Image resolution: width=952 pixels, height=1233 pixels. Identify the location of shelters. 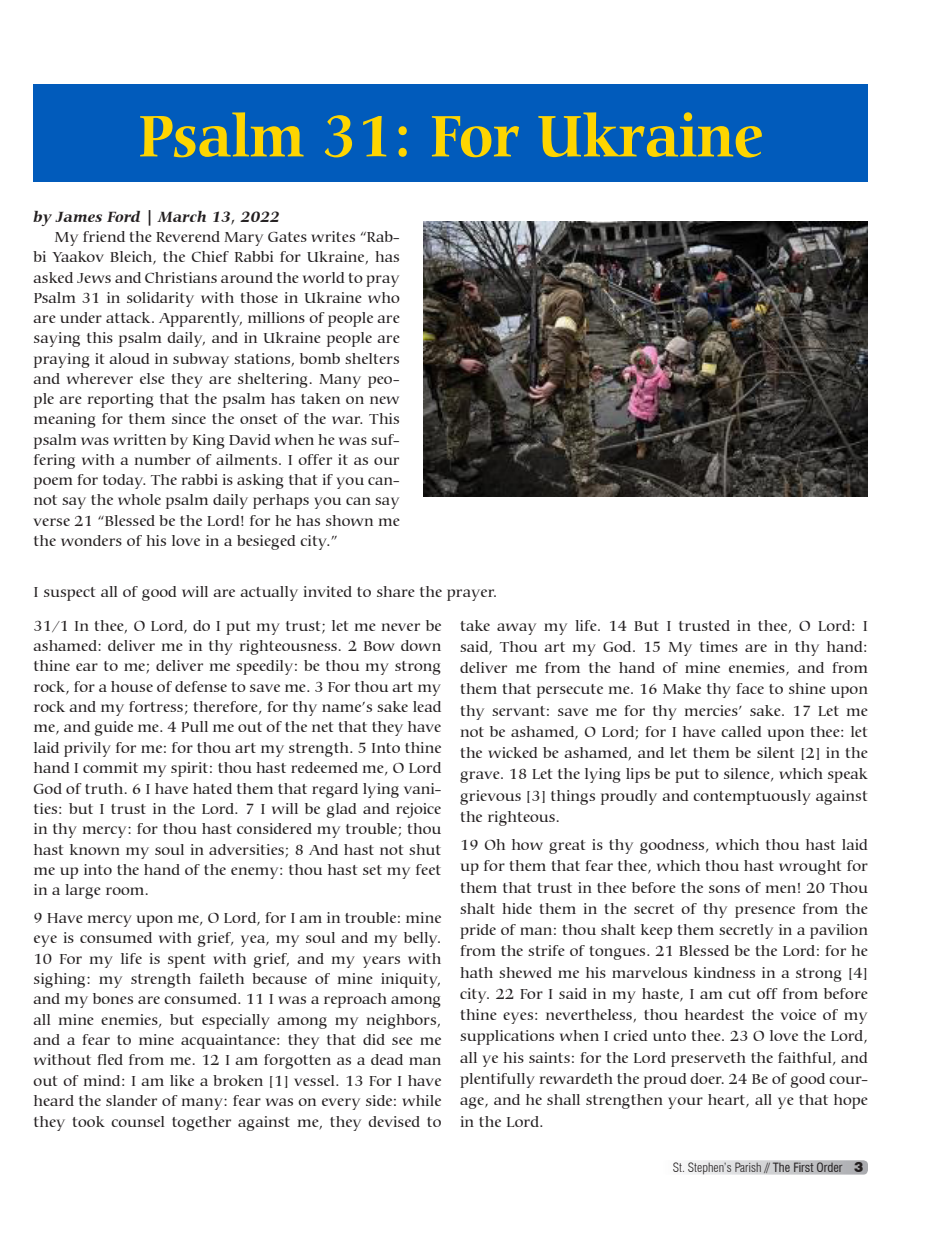
(372, 358).
